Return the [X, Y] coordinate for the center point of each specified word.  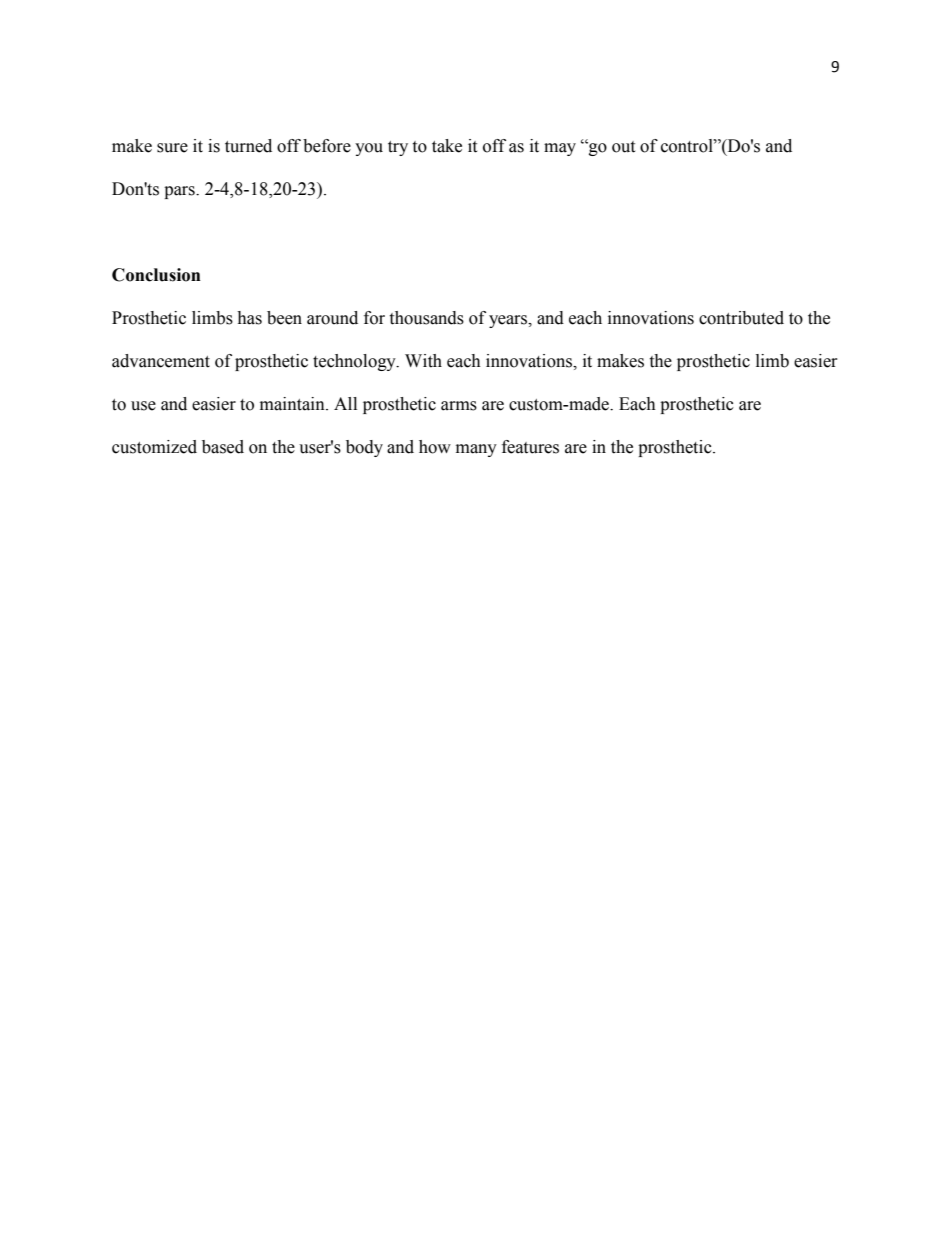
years [509, 321]
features [530, 447]
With [423, 361]
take [447, 146]
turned [248, 146]
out [623, 147]
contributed [741, 318]
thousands [427, 318]
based [223, 447]
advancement [161, 361]
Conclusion [156, 275]
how [435, 447]
